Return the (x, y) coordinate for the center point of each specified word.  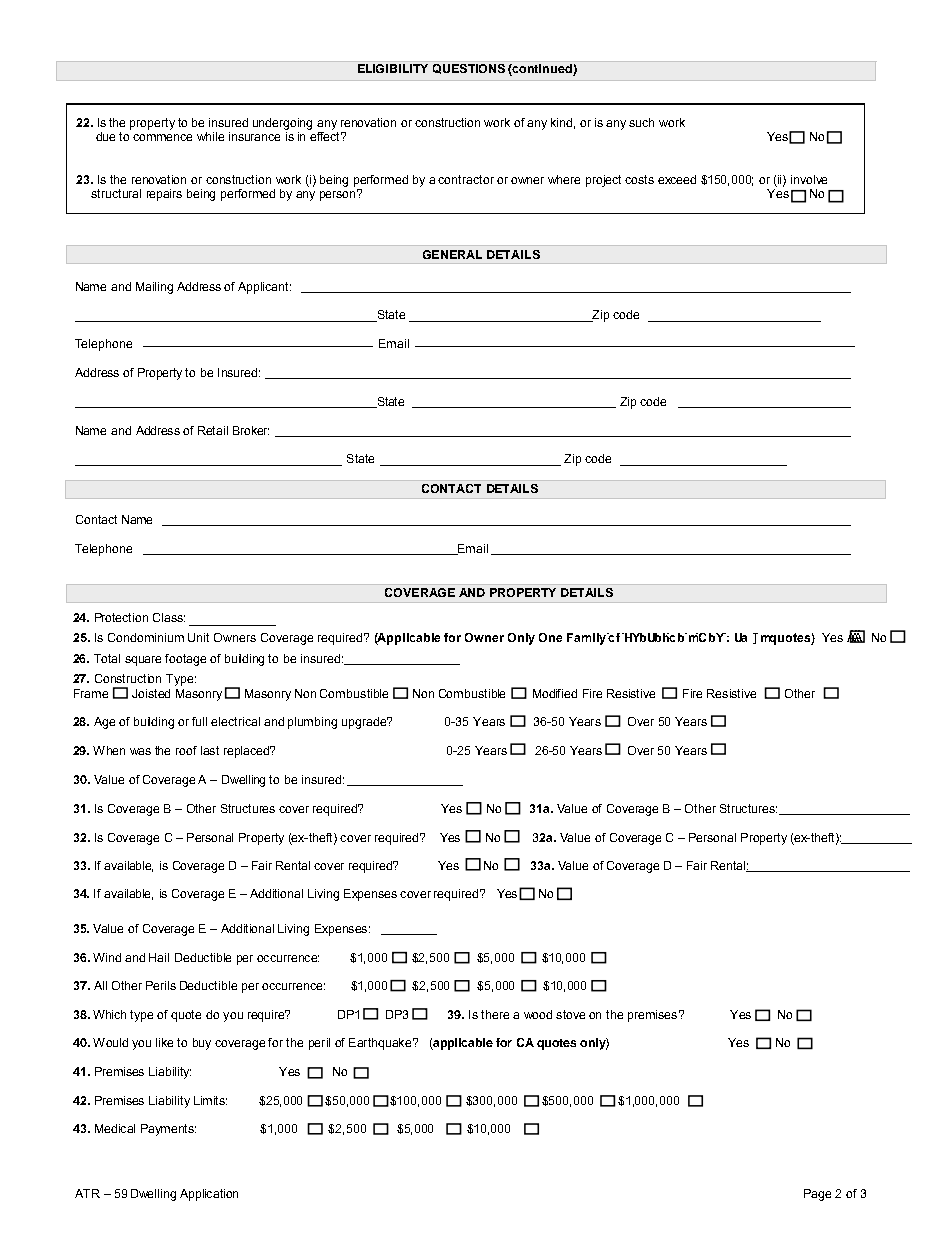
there (495, 1014)
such (641, 122)
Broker (251, 430)
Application (209, 1195)
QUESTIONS (469, 69)
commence (162, 137)
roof (186, 750)
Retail (213, 430)
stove (570, 1014)
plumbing (312, 723)
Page (817, 1195)
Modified (555, 693)
